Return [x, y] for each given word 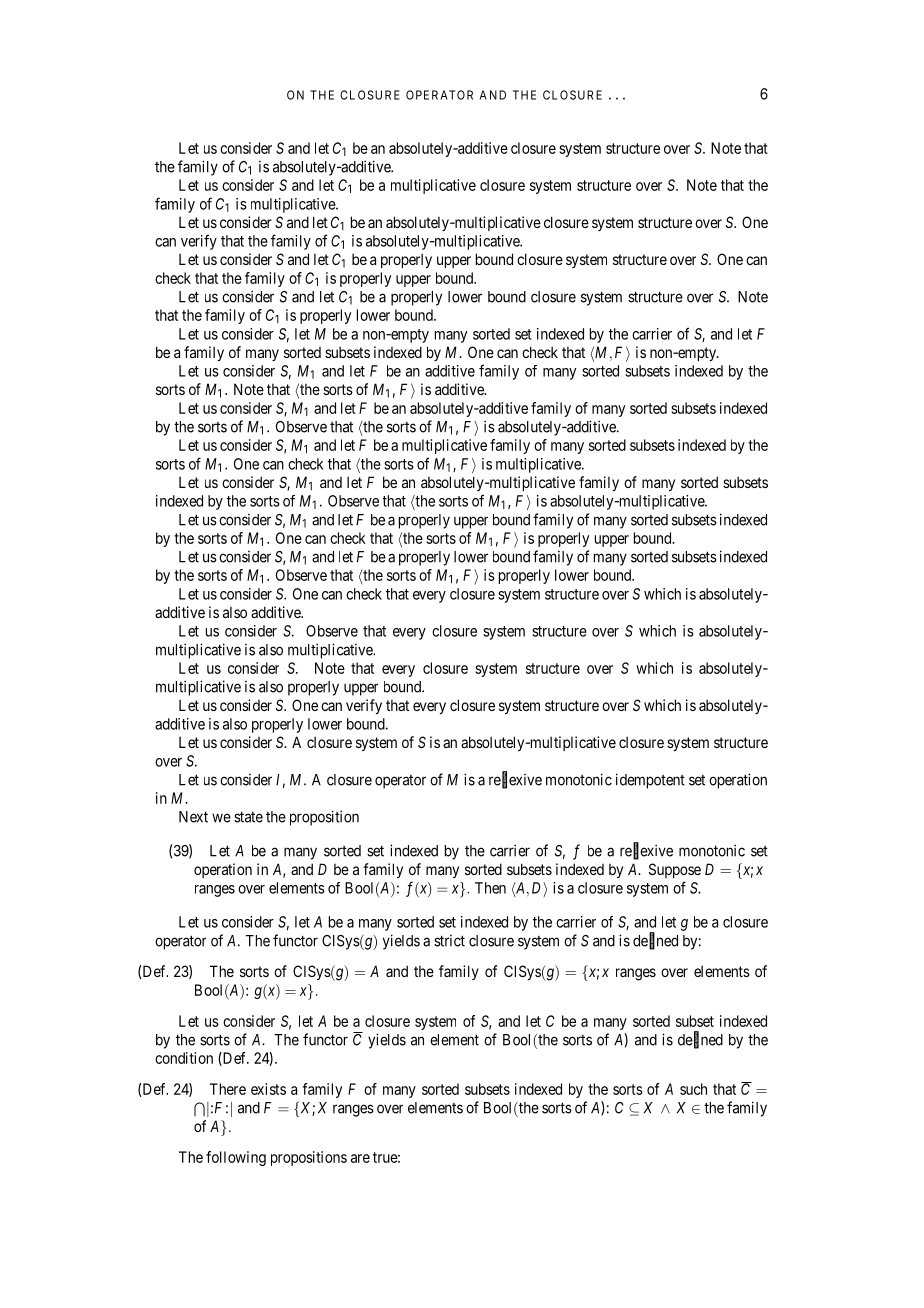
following [236, 1158]
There [228, 1089]
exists [268, 1089]
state [248, 817]
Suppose [675, 870]
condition [184, 1058]
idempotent [650, 781]
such [693, 1089]
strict [449, 941]
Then [490, 888]
